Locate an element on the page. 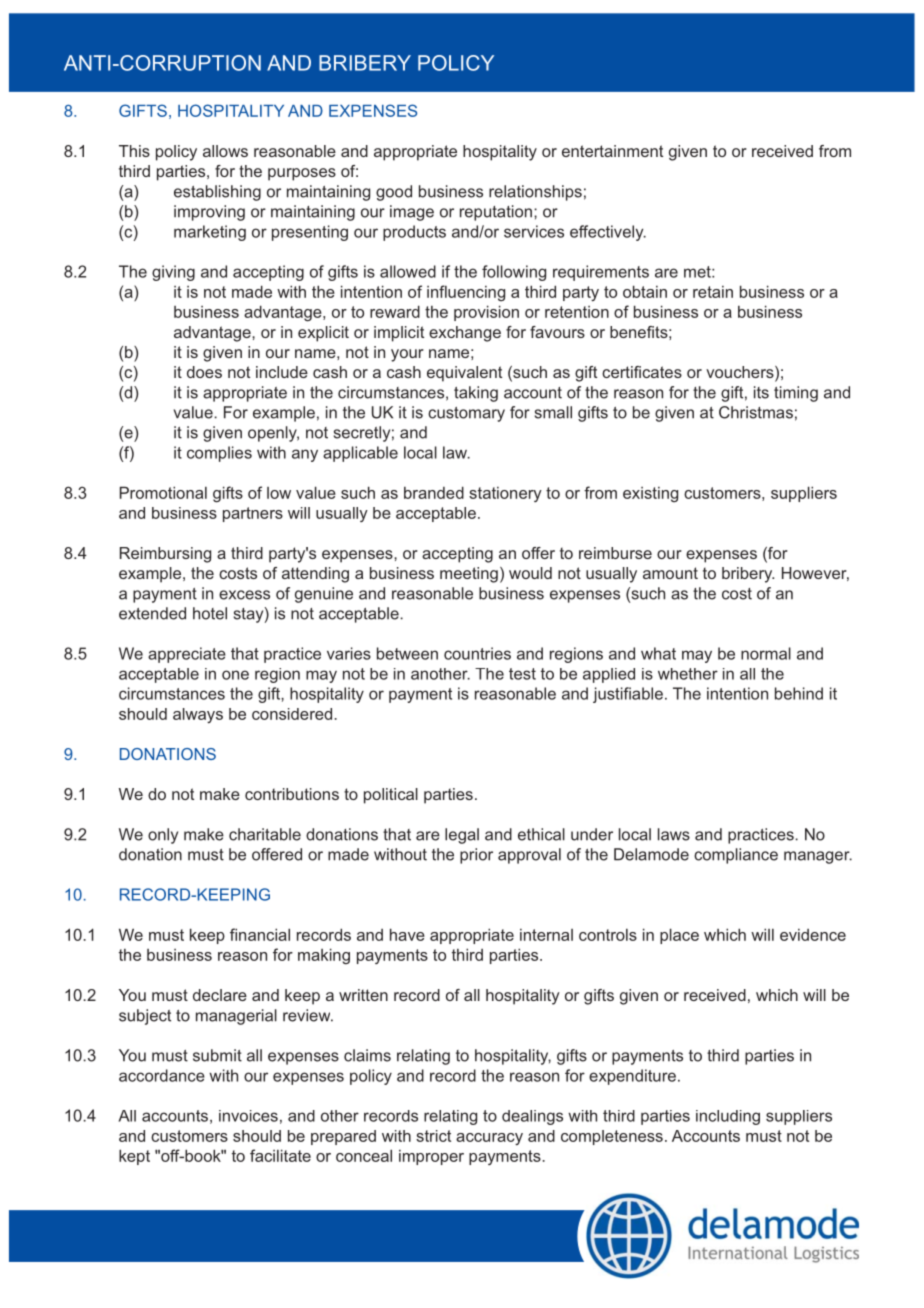  complies is located at coordinates (219, 454).
